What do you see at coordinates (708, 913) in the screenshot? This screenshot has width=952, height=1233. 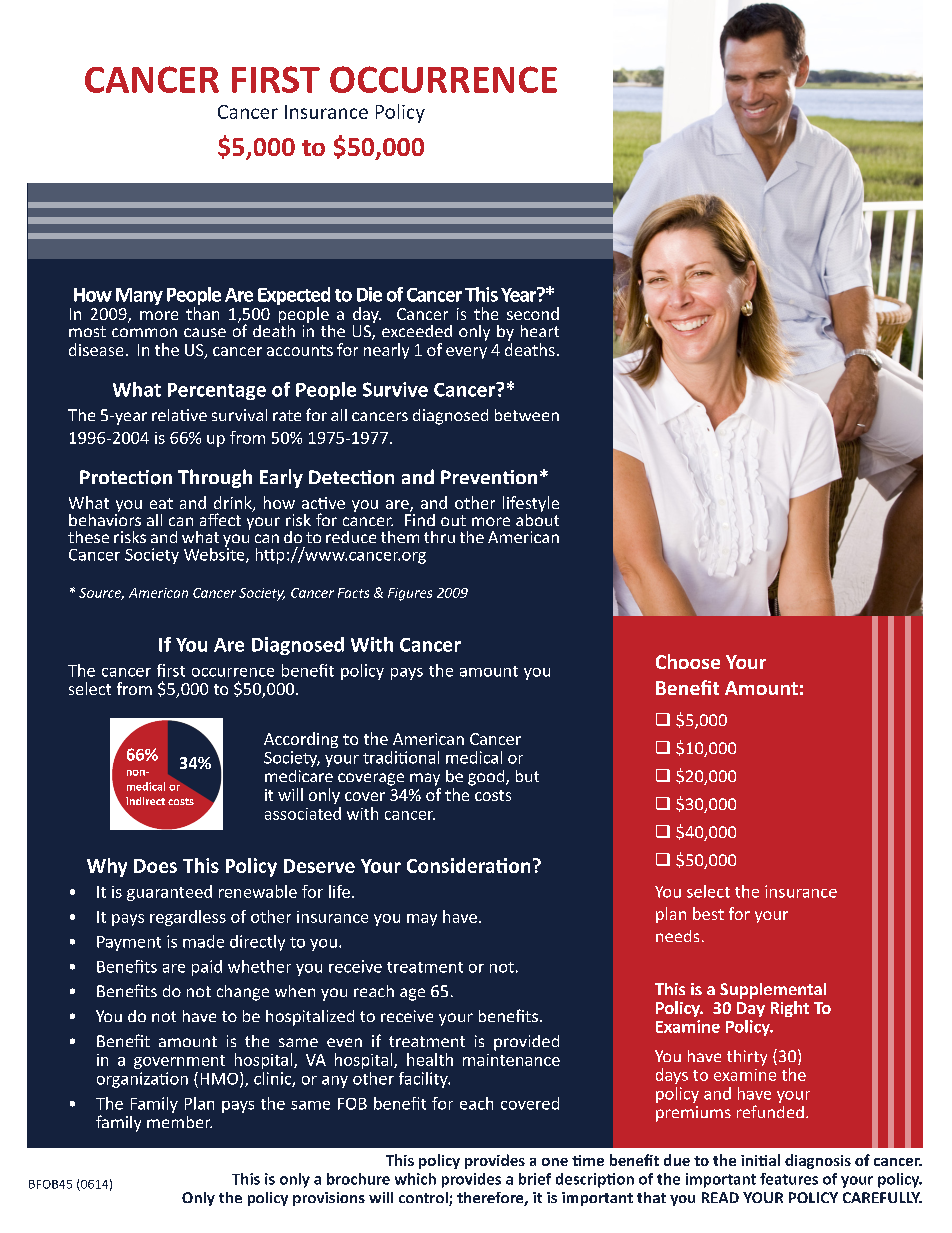 I see `best` at bounding box center [708, 913].
